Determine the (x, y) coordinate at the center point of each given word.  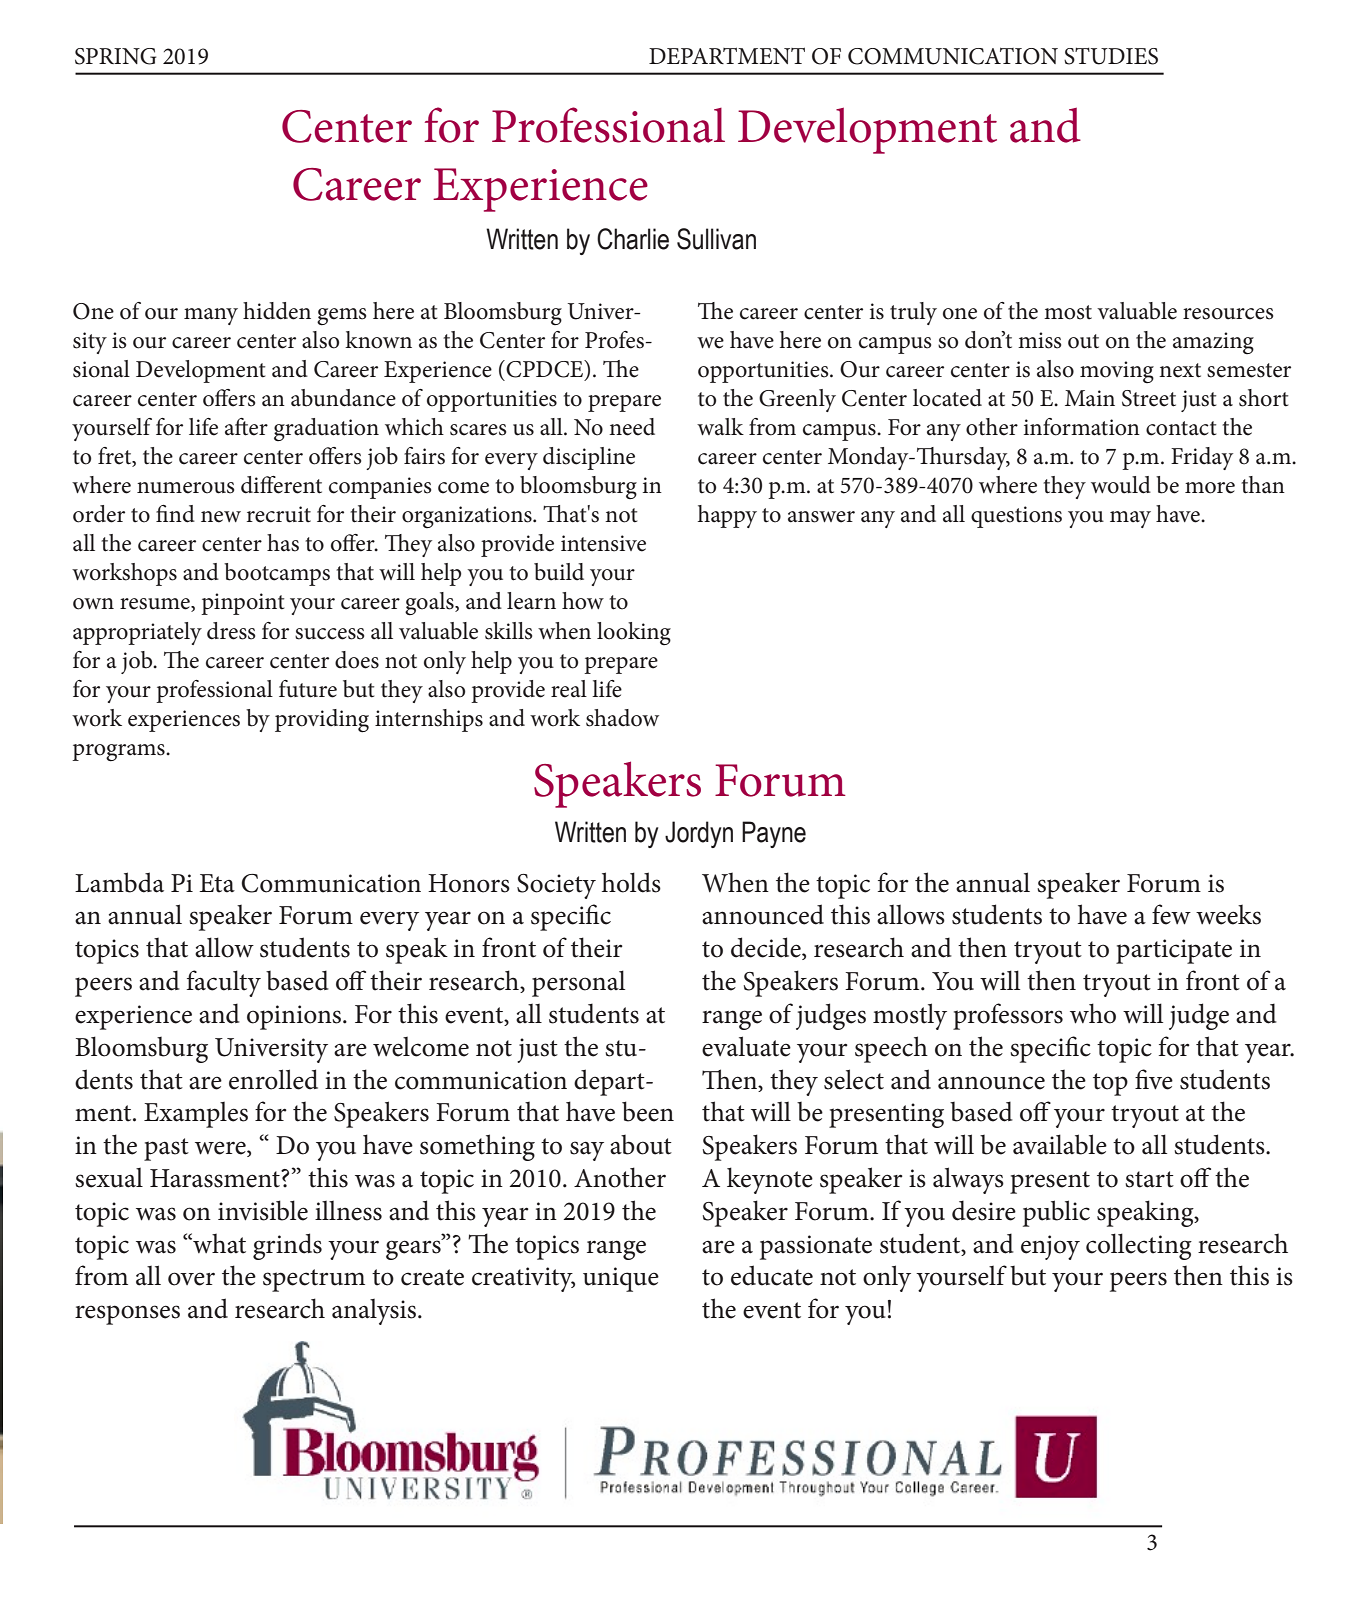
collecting (1139, 1246)
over (191, 1279)
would (1121, 485)
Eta (217, 883)
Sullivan (716, 239)
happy (727, 516)
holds (631, 882)
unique (621, 1279)
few (1171, 914)
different (281, 485)
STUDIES (1111, 56)
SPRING (115, 56)
